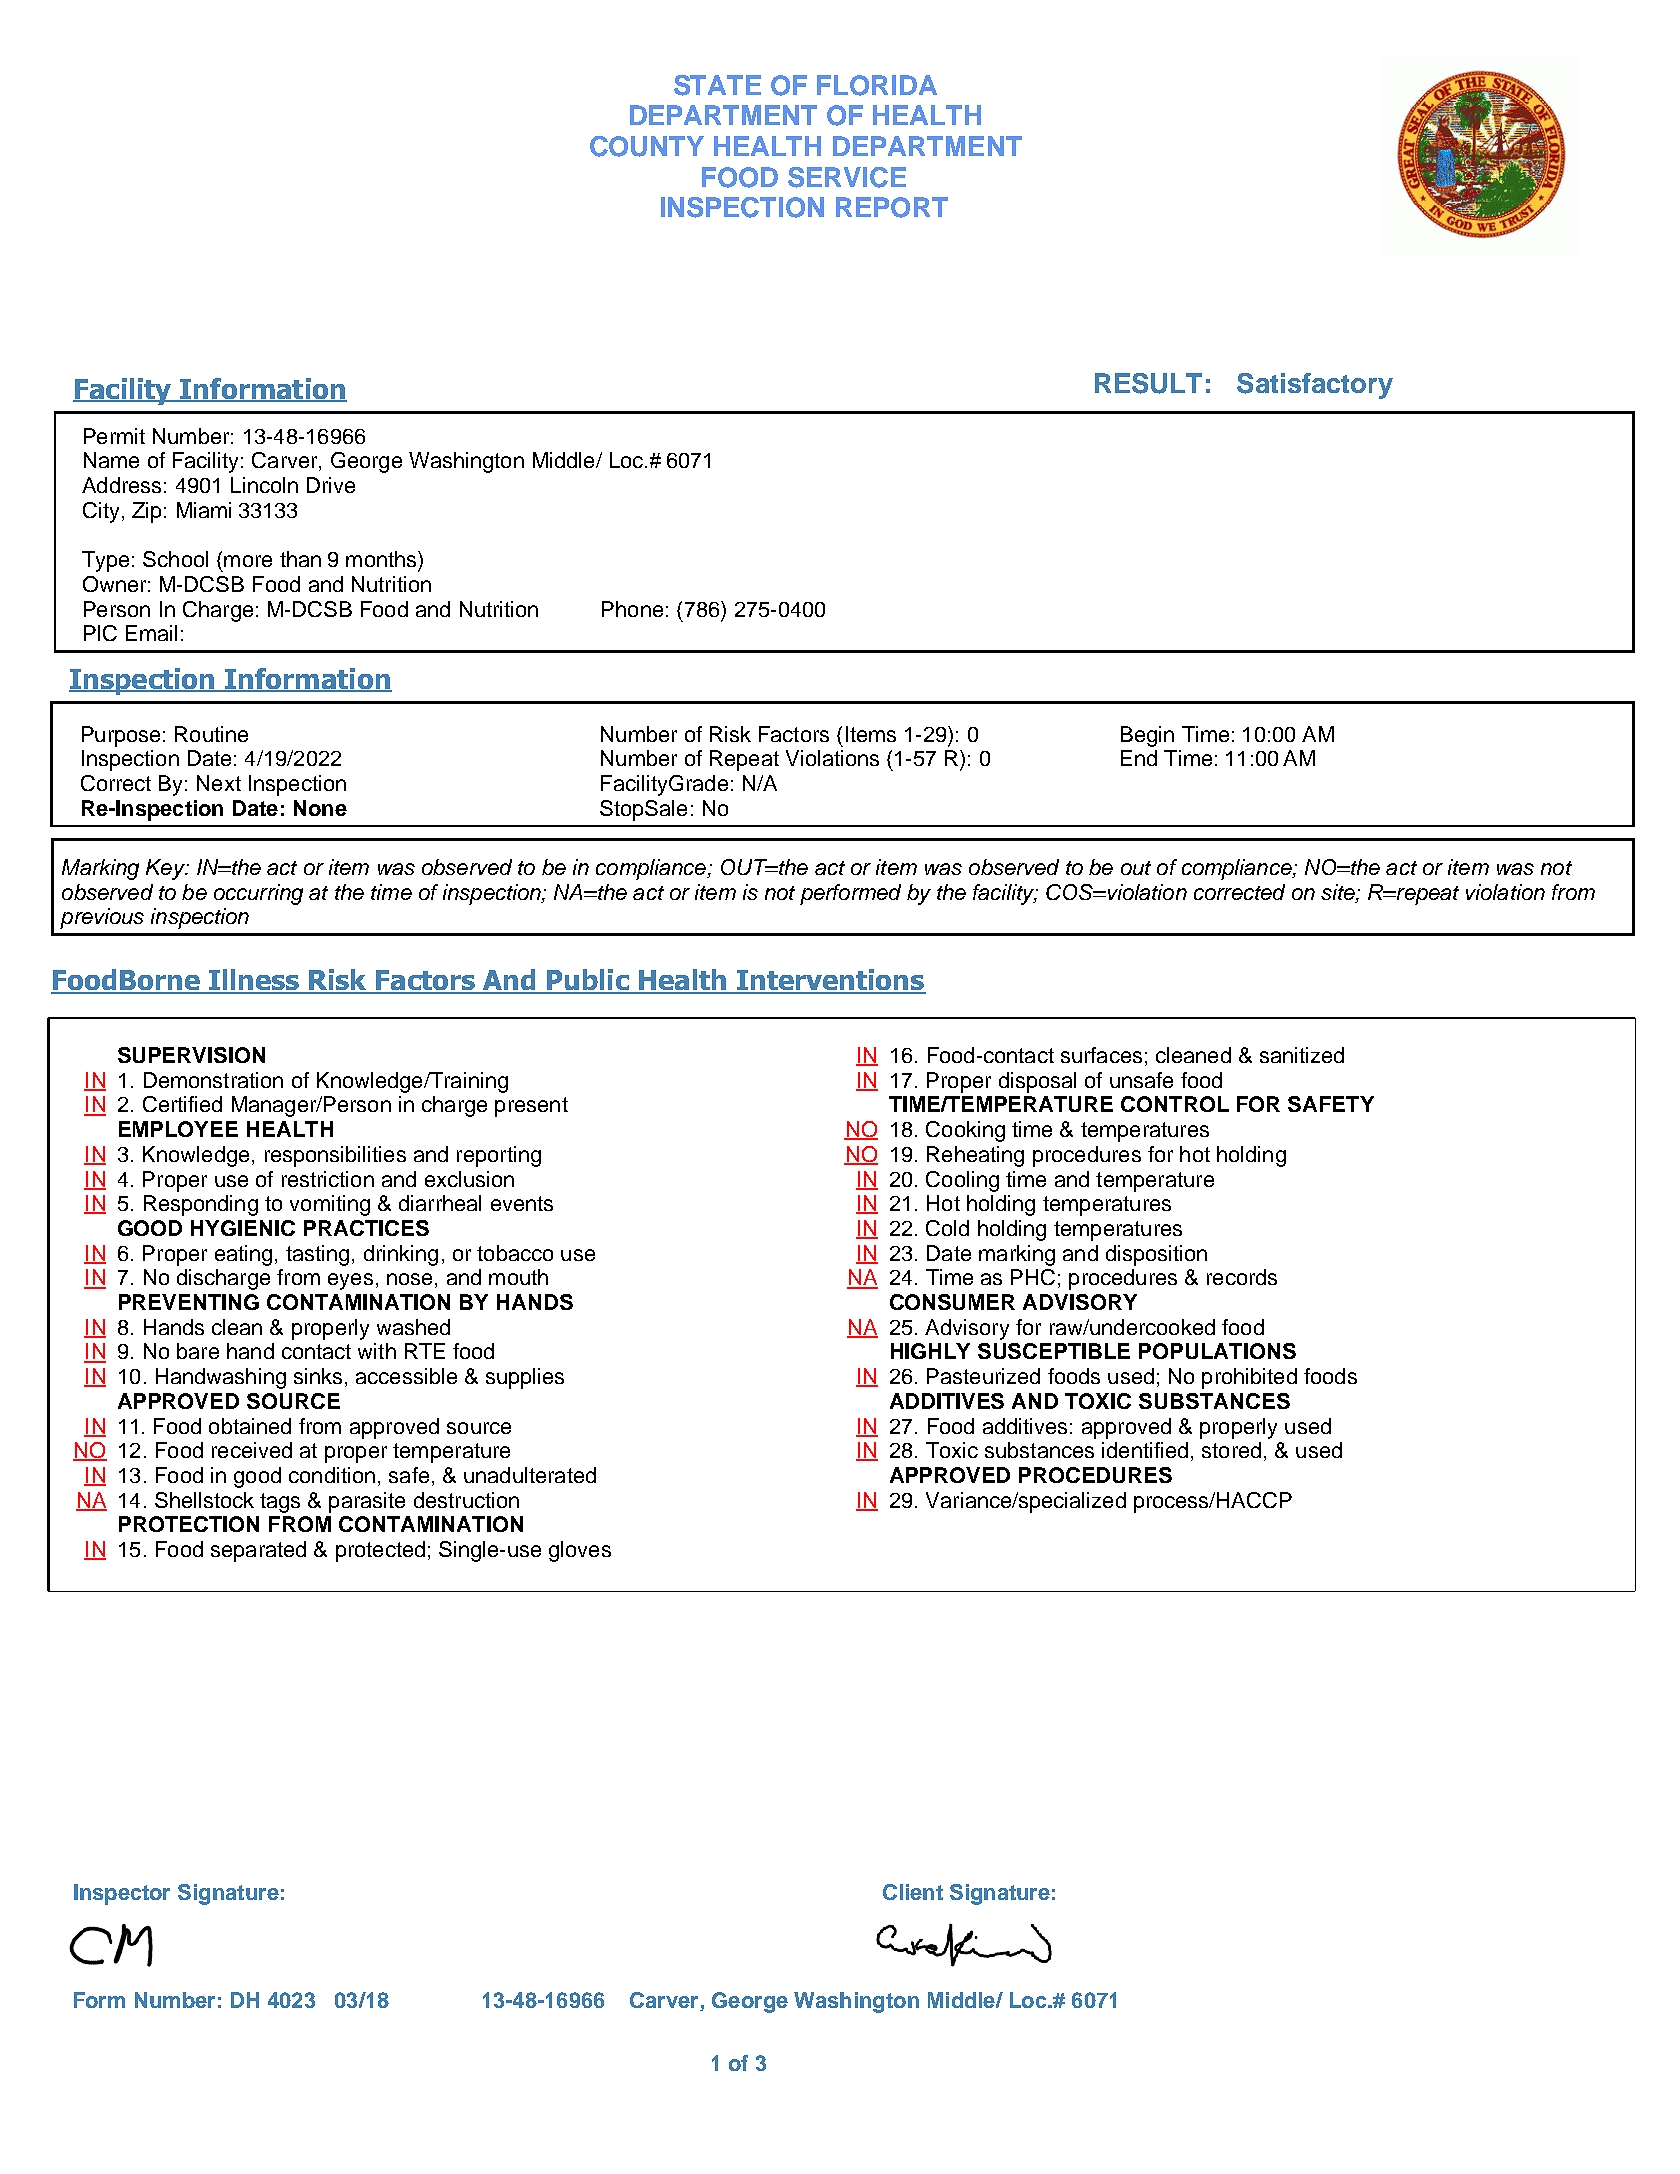  What do you see at coordinates (588, 981) in the screenshot?
I see `Public` at bounding box center [588, 981].
